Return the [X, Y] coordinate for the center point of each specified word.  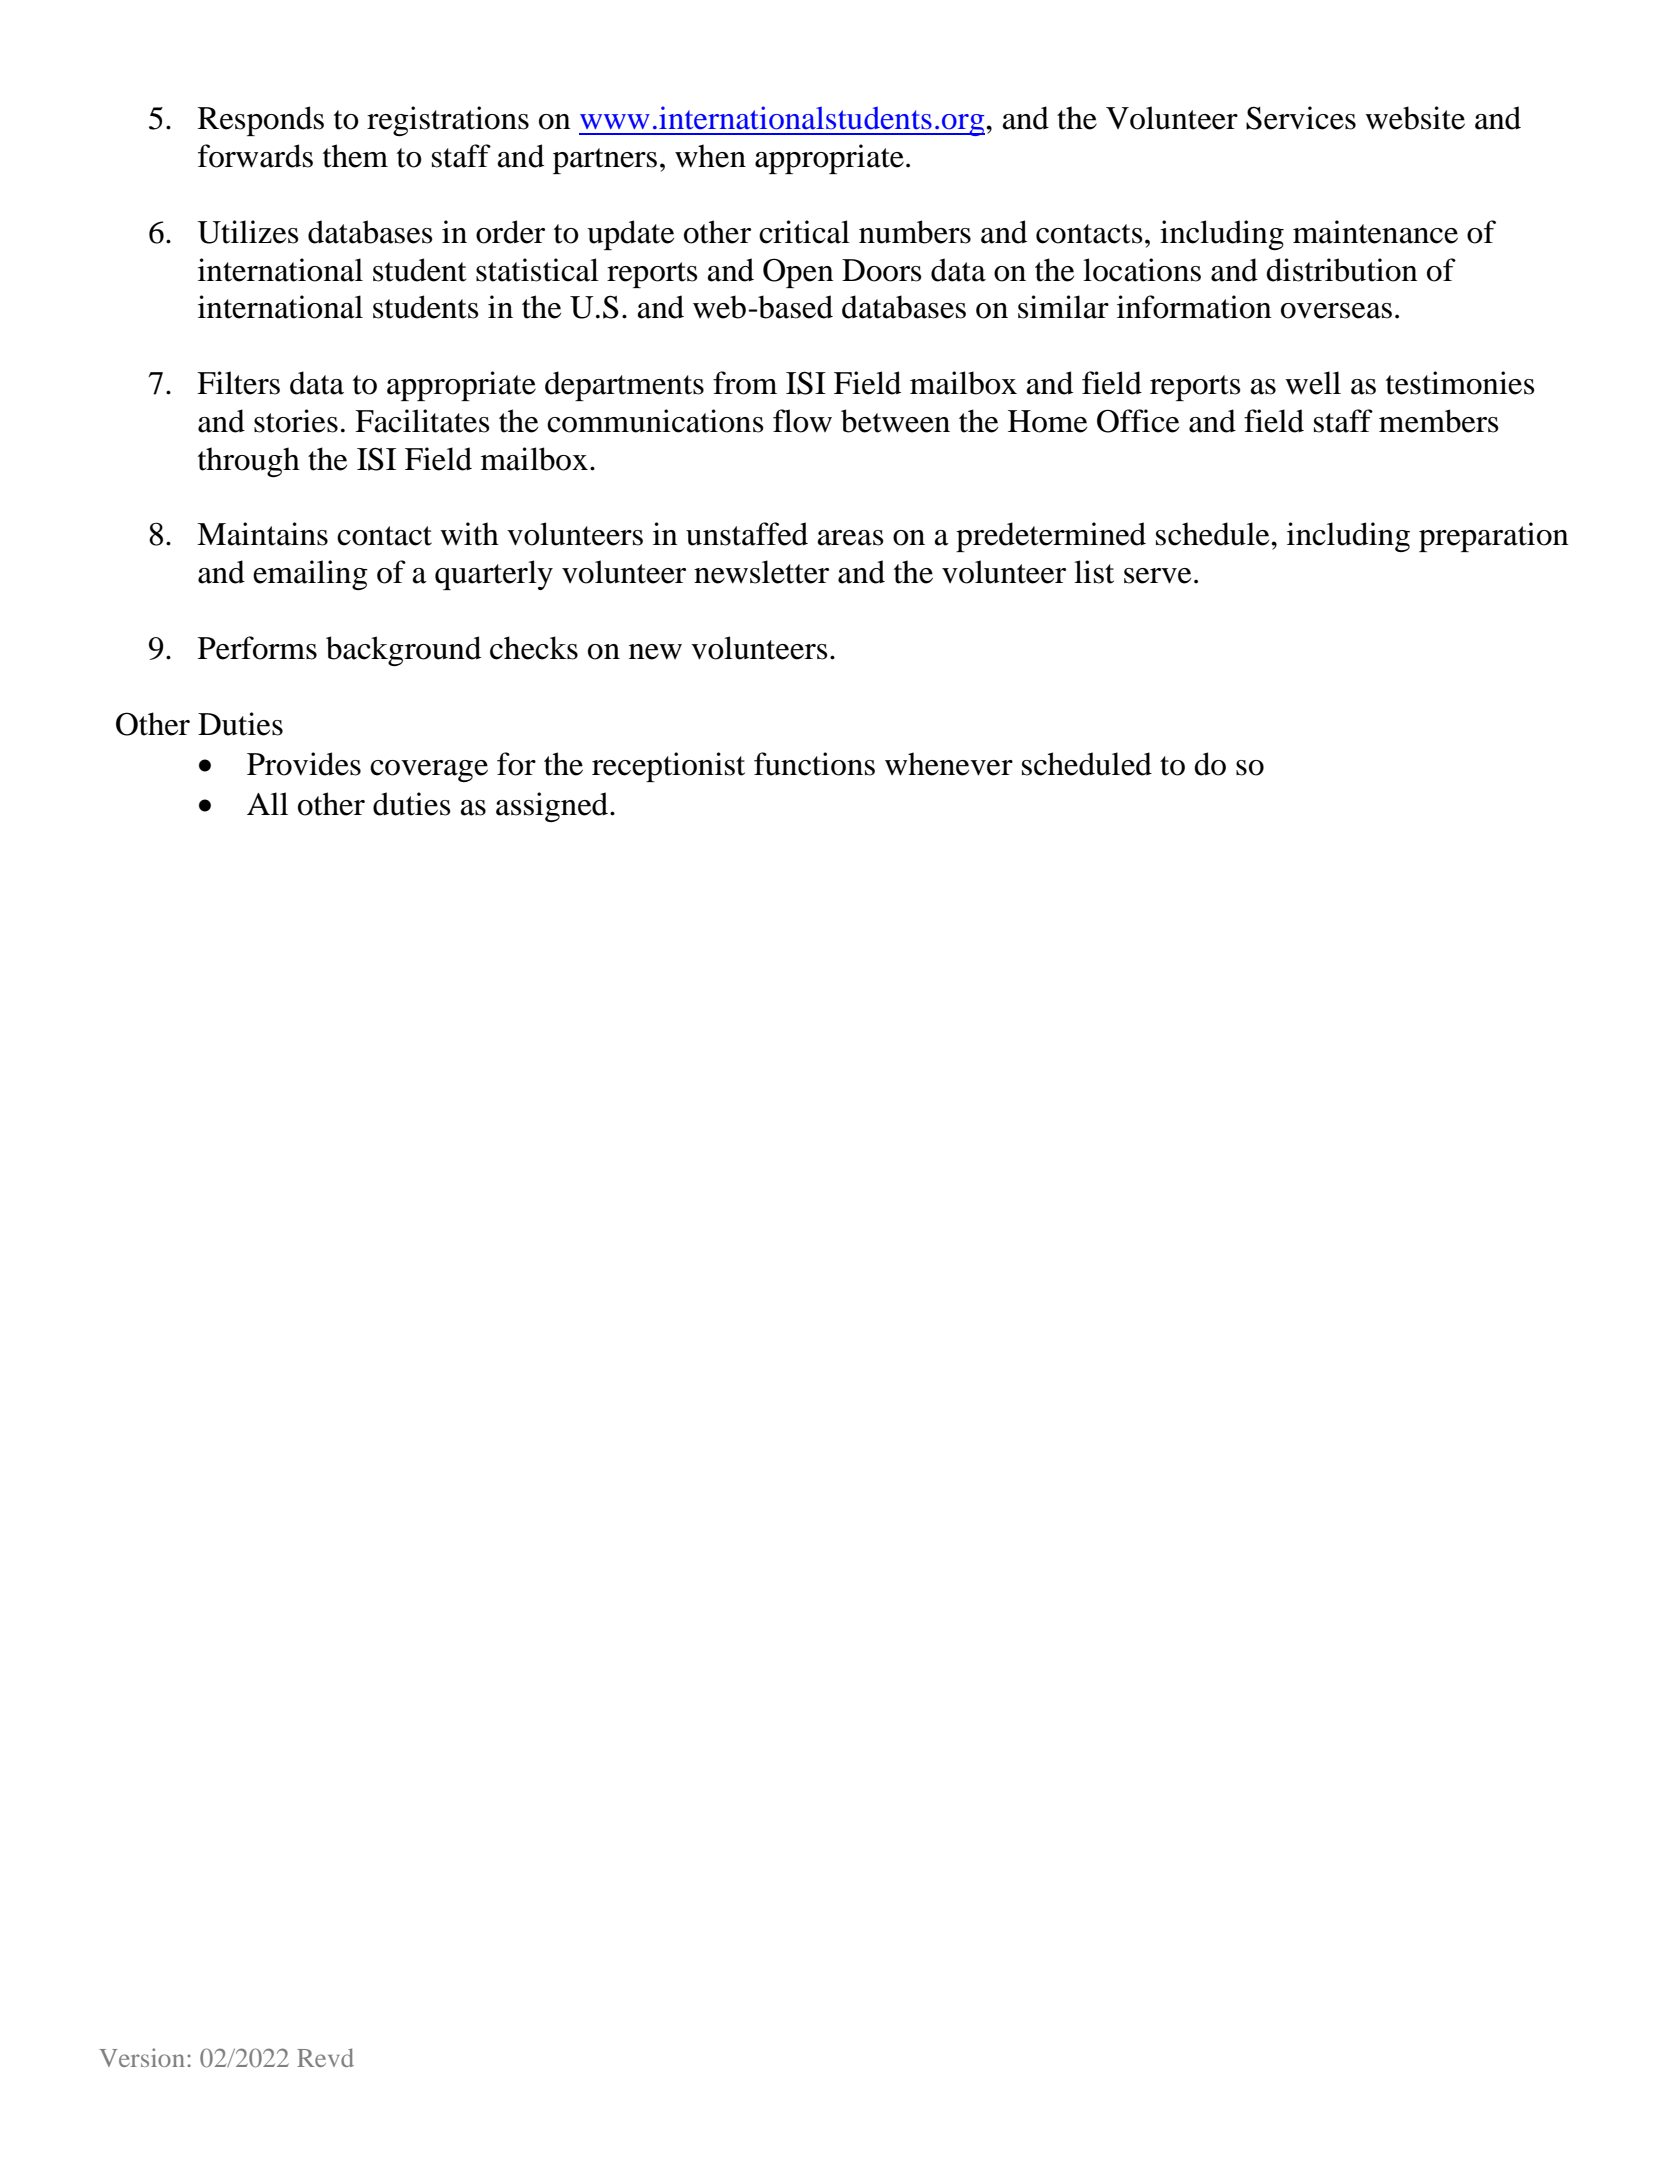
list [1094, 572]
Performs [257, 648]
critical [804, 232]
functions [814, 764]
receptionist [668, 767]
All [267, 803]
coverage [429, 771]
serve [1157, 576]
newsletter [761, 572]
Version [142, 2057]
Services [1301, 118]
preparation [1493, 537]
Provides [304, 764]
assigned [553, 807]
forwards [255, 156]
